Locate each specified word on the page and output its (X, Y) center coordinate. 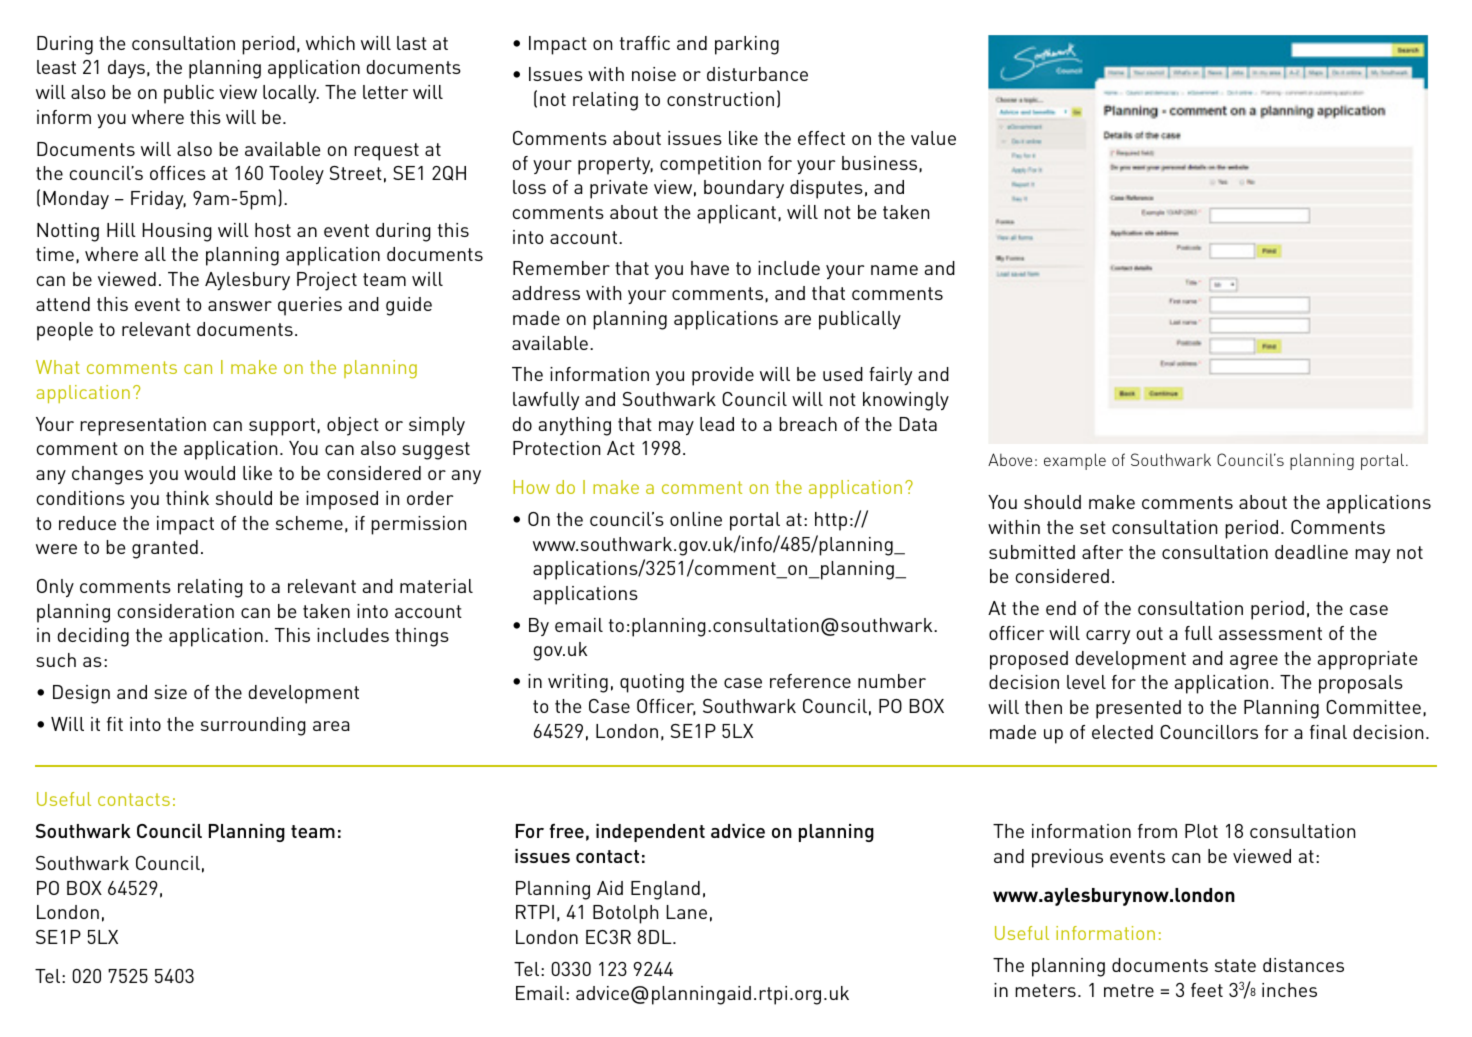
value (933, 138)
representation (143, 426)
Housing (177, 232)
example (1075, 461)
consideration (175, 611)
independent (650, 833)
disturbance (757, 74)
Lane (686, 912)
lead (717, 424)
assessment (1270, 633)
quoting (652, 683)
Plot (1201, 831)
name (894, 270)
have (710, 268)
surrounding (253, 726)
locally (291, 94)
